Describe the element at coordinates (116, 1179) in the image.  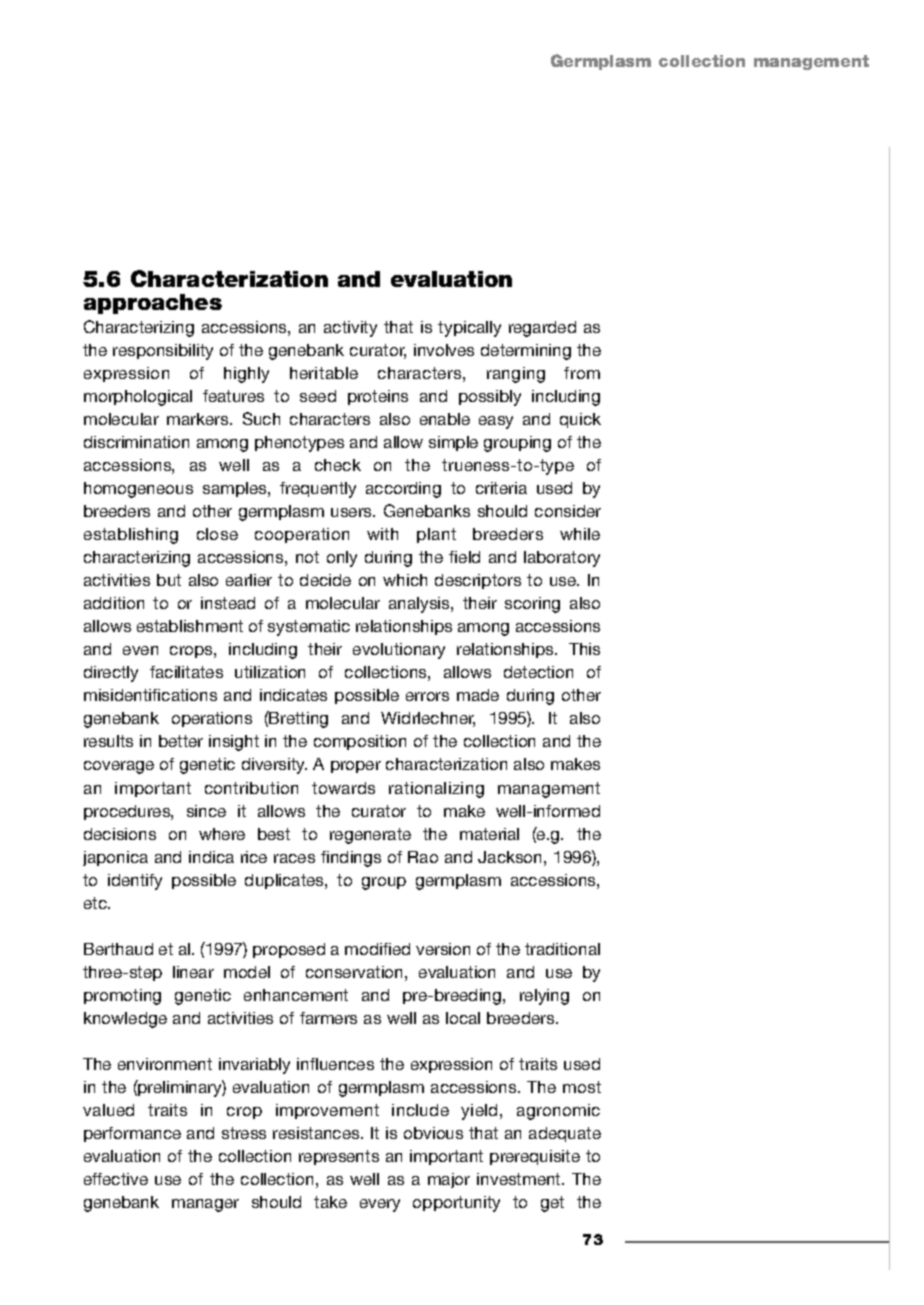
I see `effective` at that location.
